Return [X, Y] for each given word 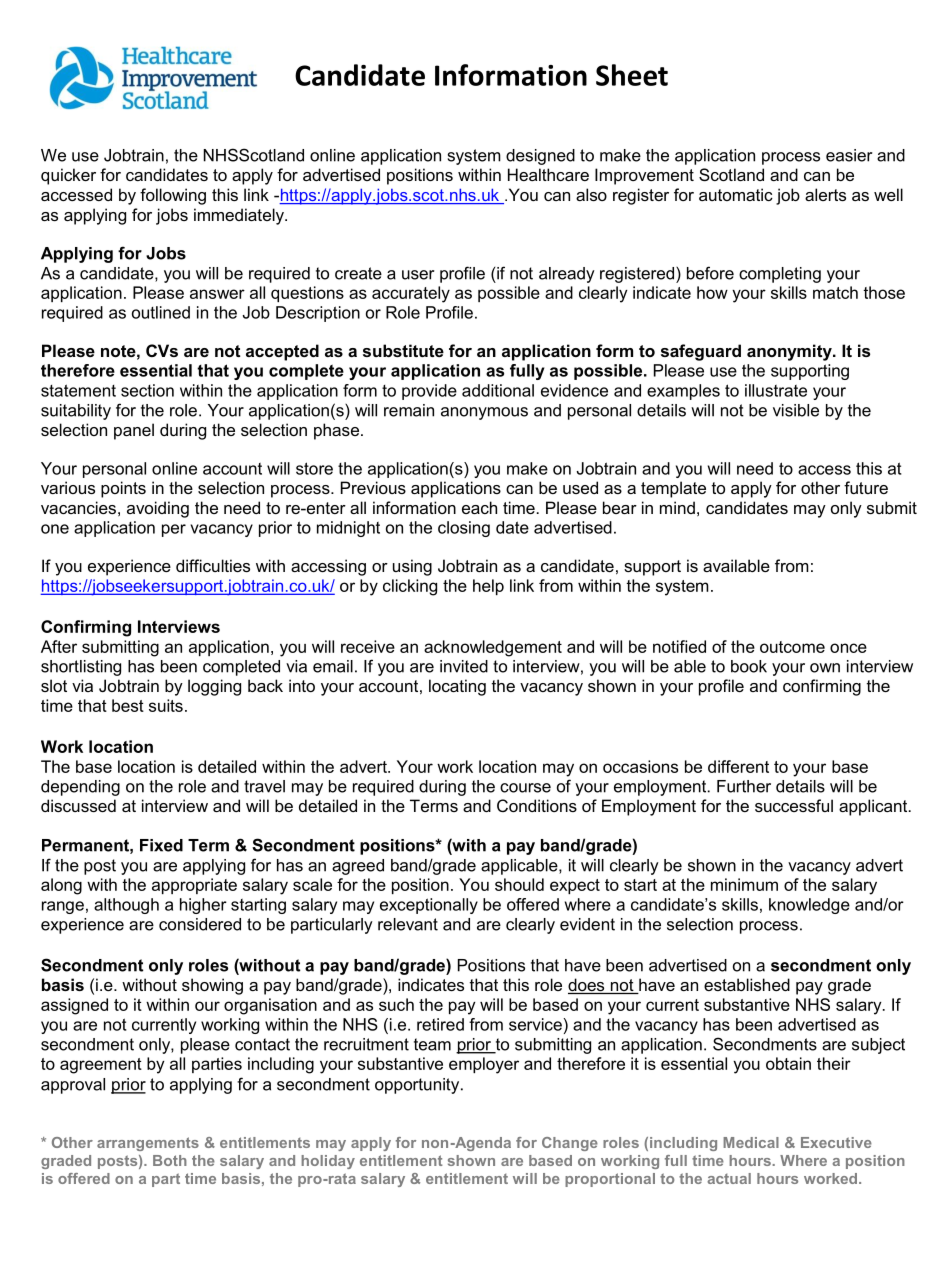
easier [849, 155]
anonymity [790, 352]
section [147, 390]
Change [570, 1144]
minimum [744, 884]
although [126, 906]
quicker [68, 176]
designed [540, 157]
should [519, 884]
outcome [792, 647]
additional [498, 390]
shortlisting [81, 668]
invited [464, 666]
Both [170, 1160]
